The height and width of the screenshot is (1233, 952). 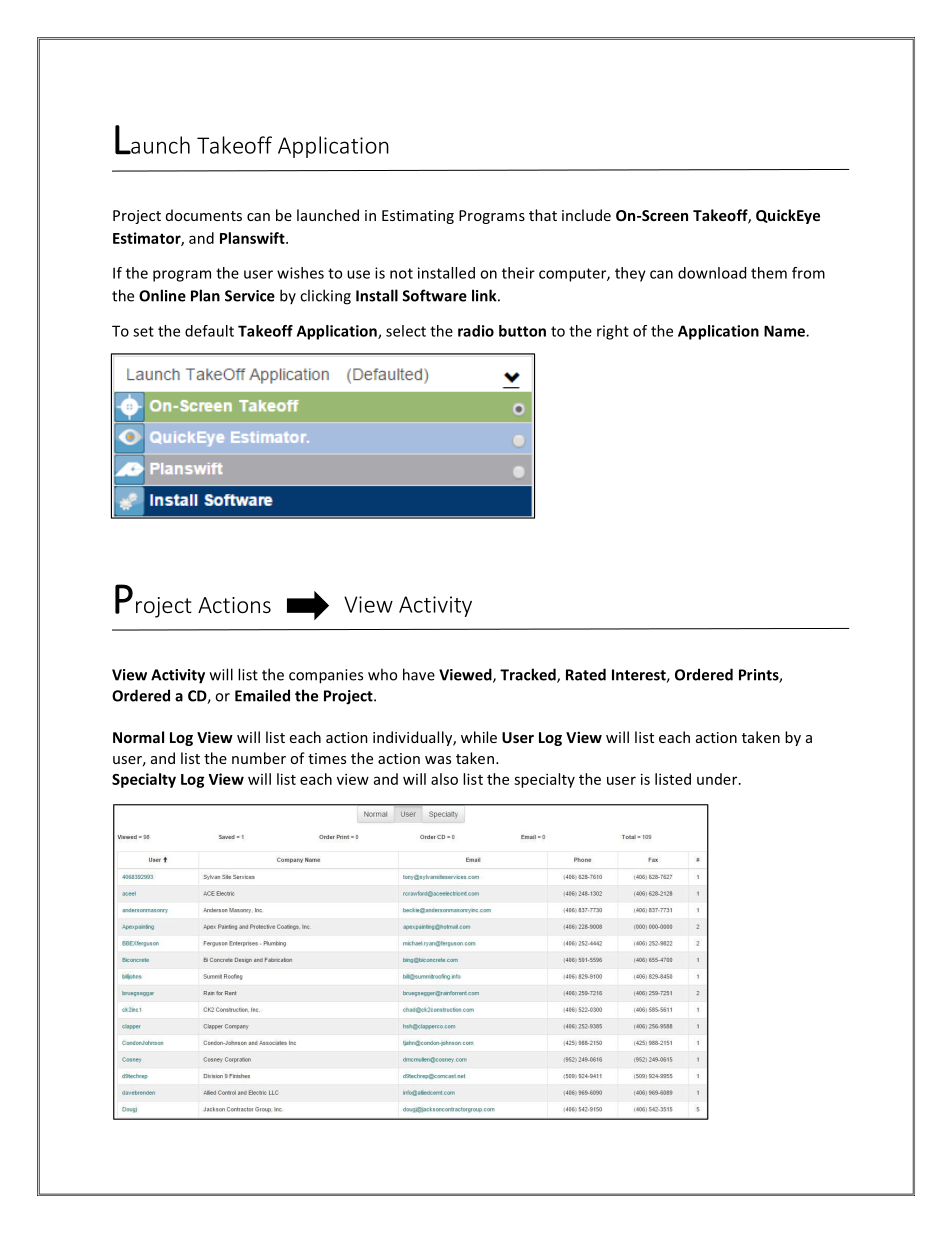 What do you see at coordinates (406, 331) in the screenshot?
I see `select` at bounding box center [406, 331].
